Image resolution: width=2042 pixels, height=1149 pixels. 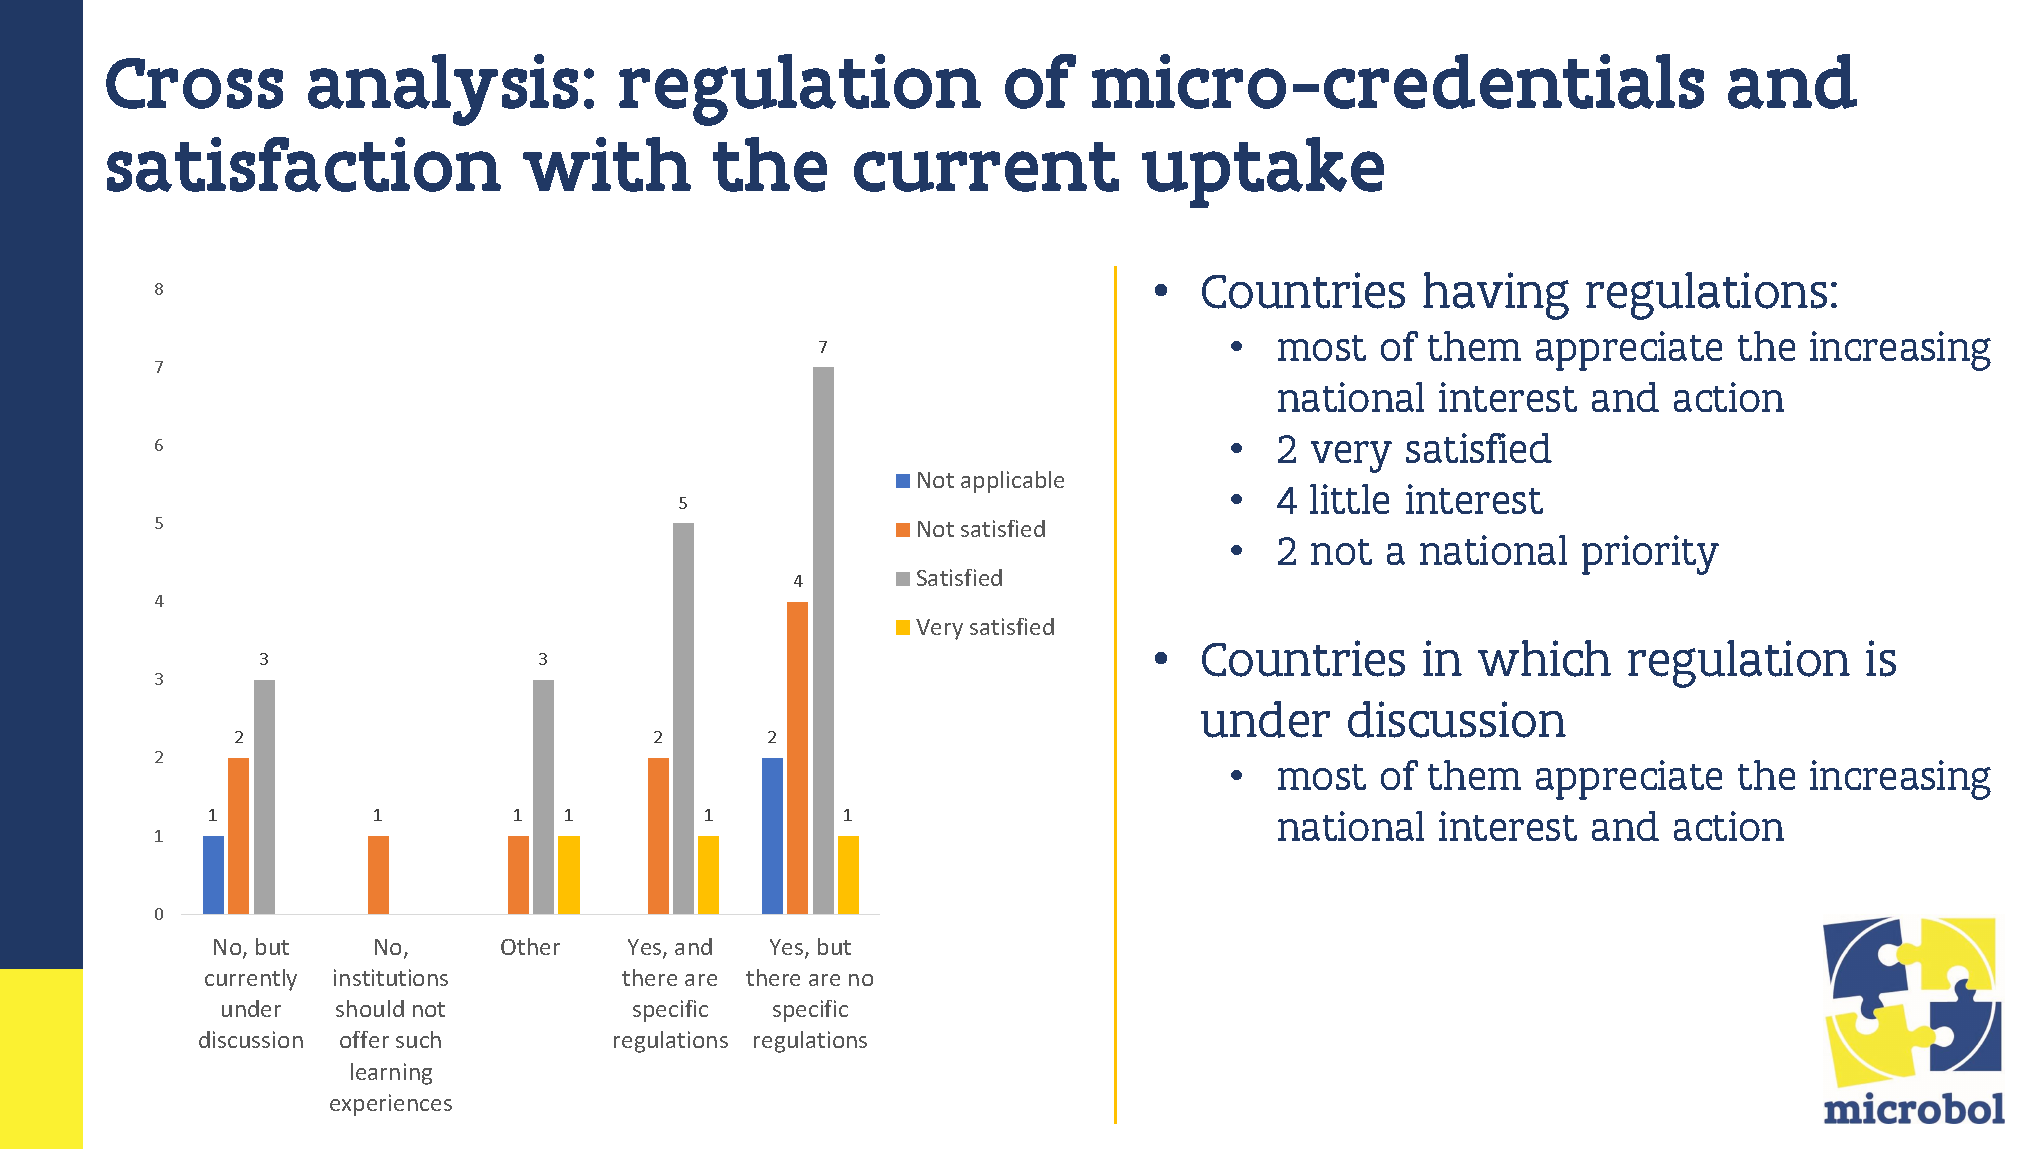 What do you see at coordinates (1650, 555) in the image?
I see `priority` at bounding box center [1650, 555].
